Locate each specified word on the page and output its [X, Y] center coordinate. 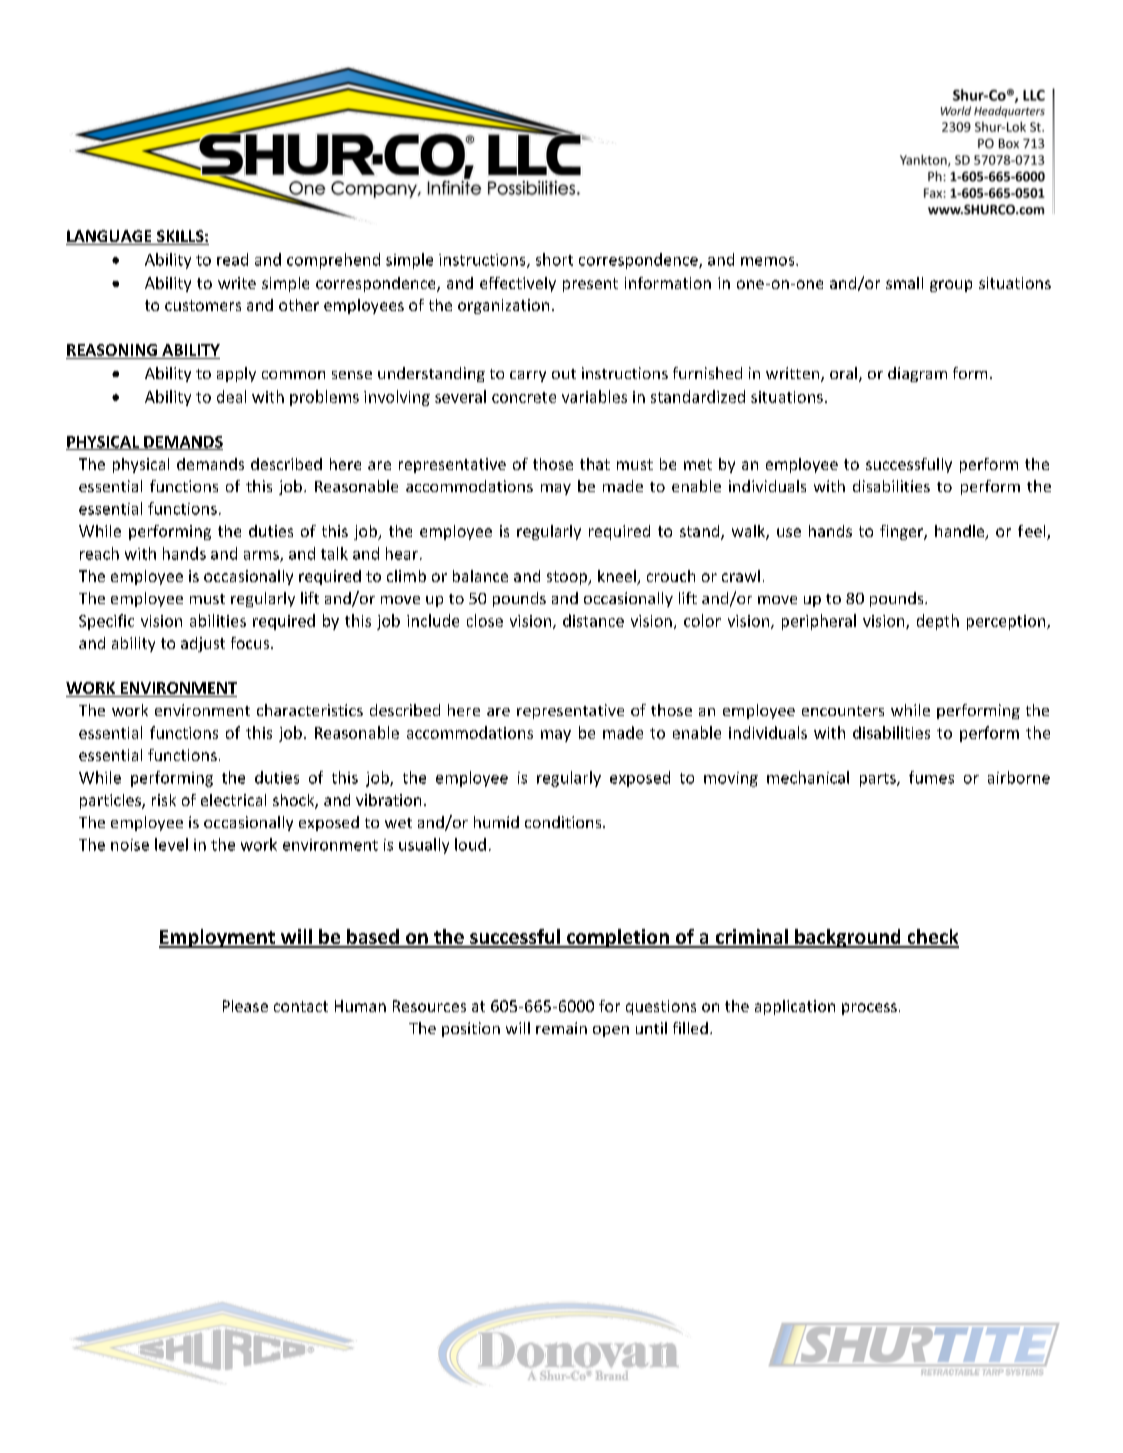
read [232, 259]
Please [245, 1006]
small [904, 283]
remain [561, 1028]
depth [938, 622]
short [554, 259]
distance [593, 620]
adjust [203, 644]
